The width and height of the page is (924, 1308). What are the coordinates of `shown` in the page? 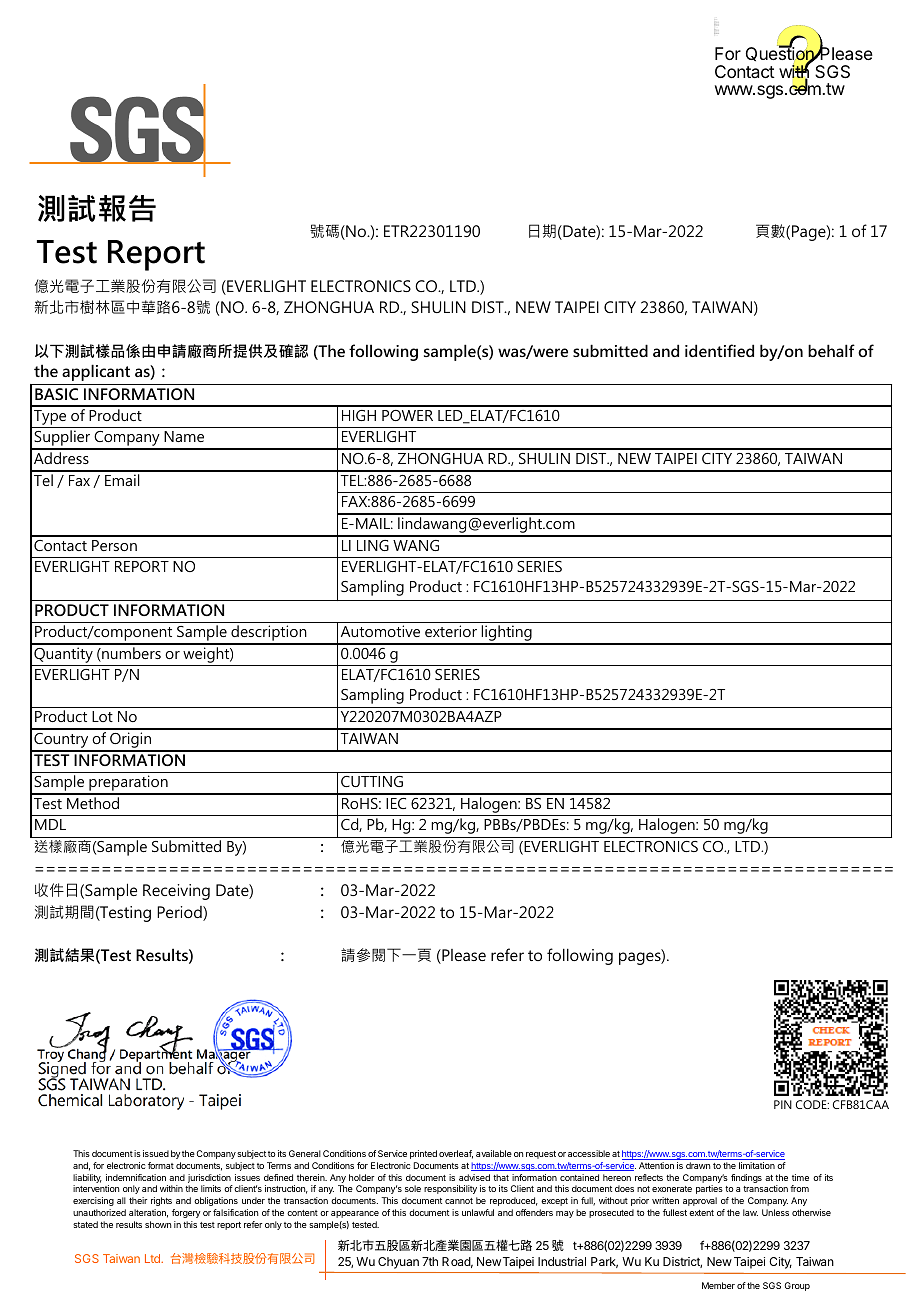 It's located at (158, 1224).
